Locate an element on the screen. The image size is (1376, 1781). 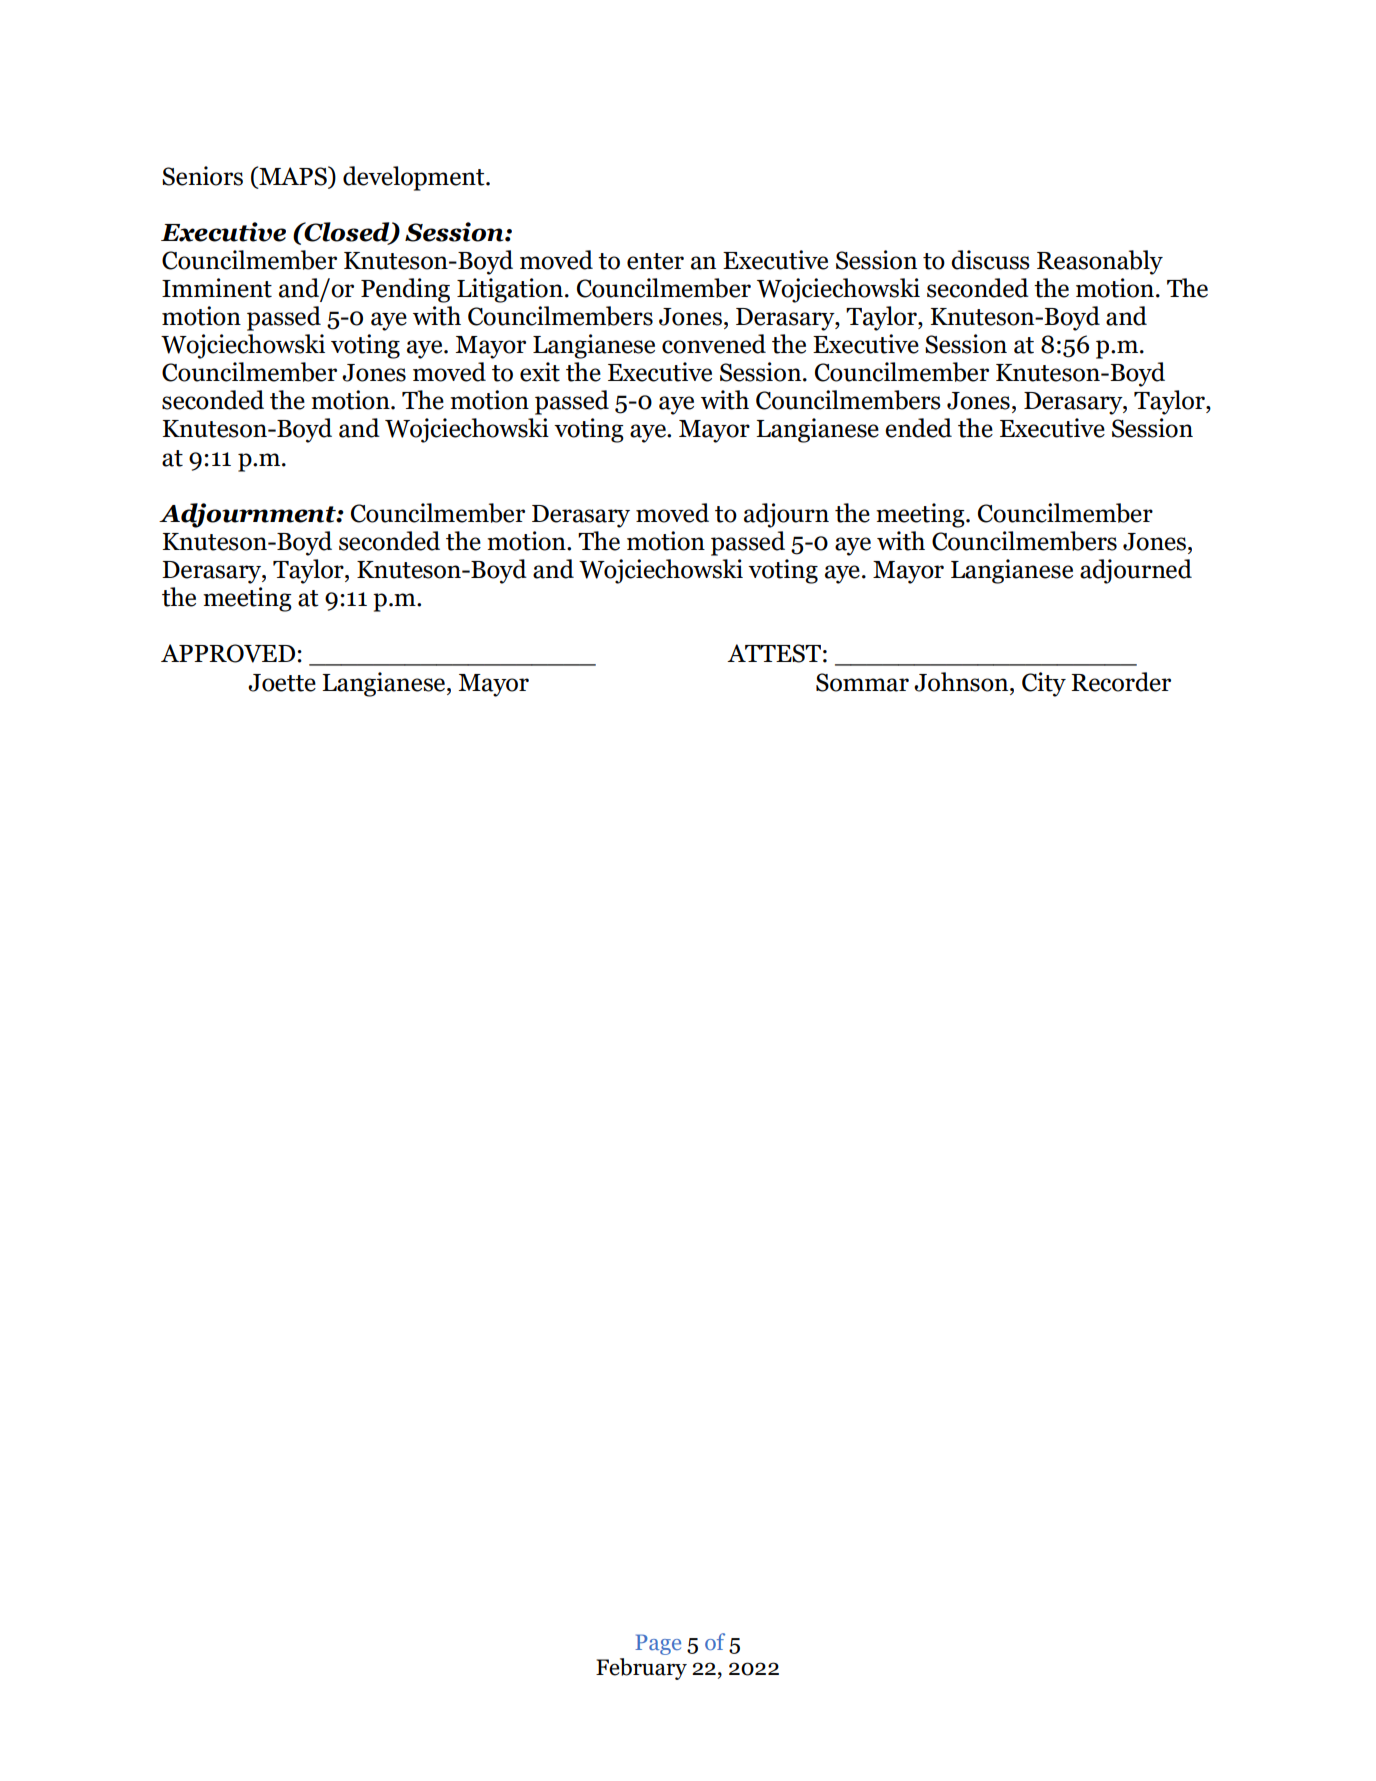
exit is located at coordinates (540, 372).
